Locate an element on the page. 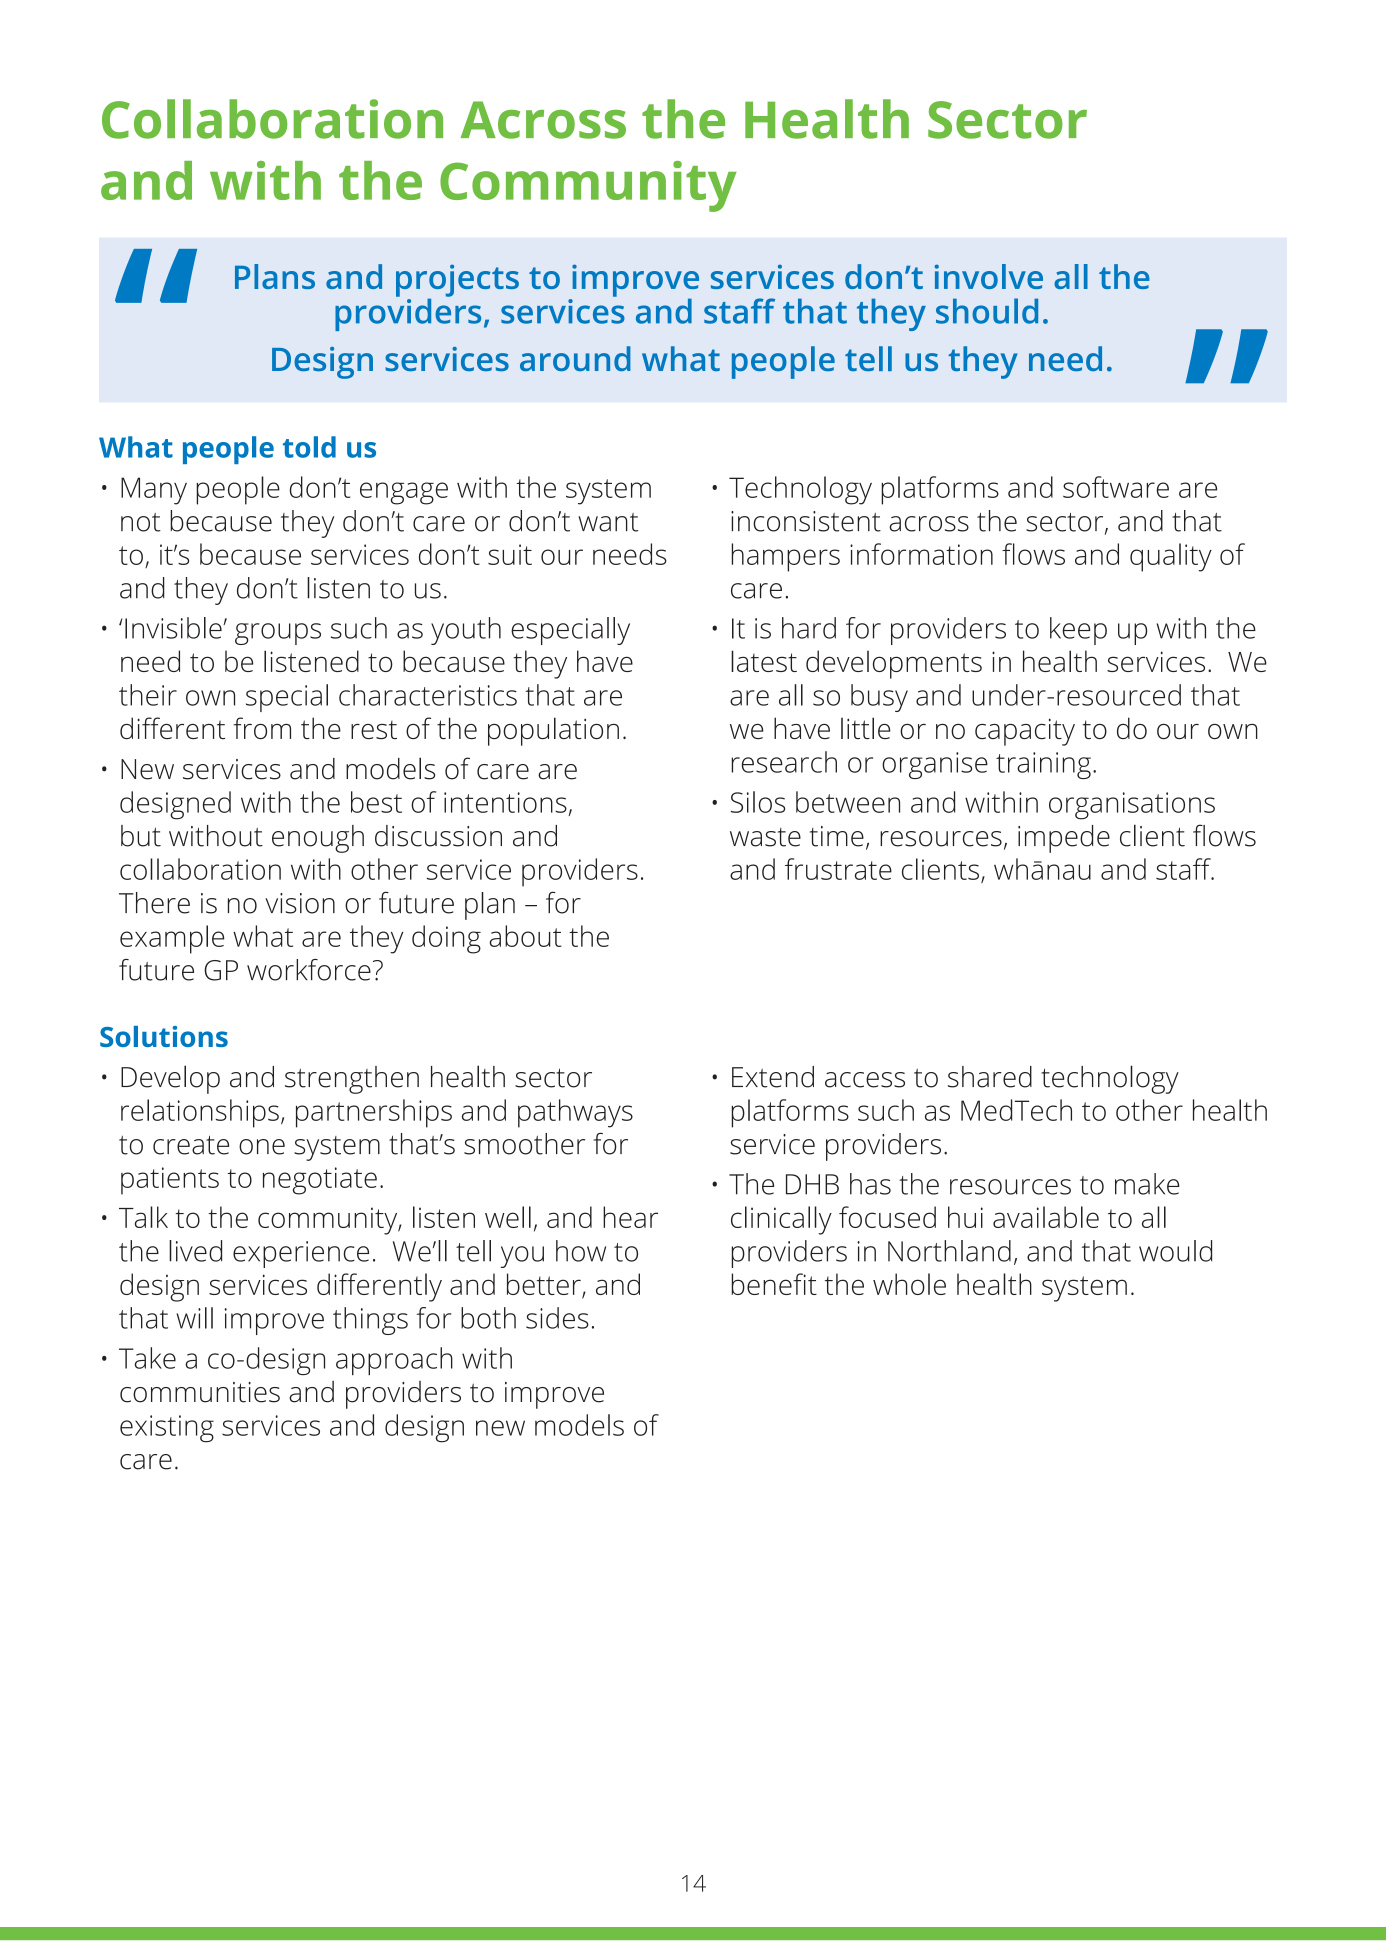 The image size is (1386, 1960). groups is located at coordinates (278, 634).
